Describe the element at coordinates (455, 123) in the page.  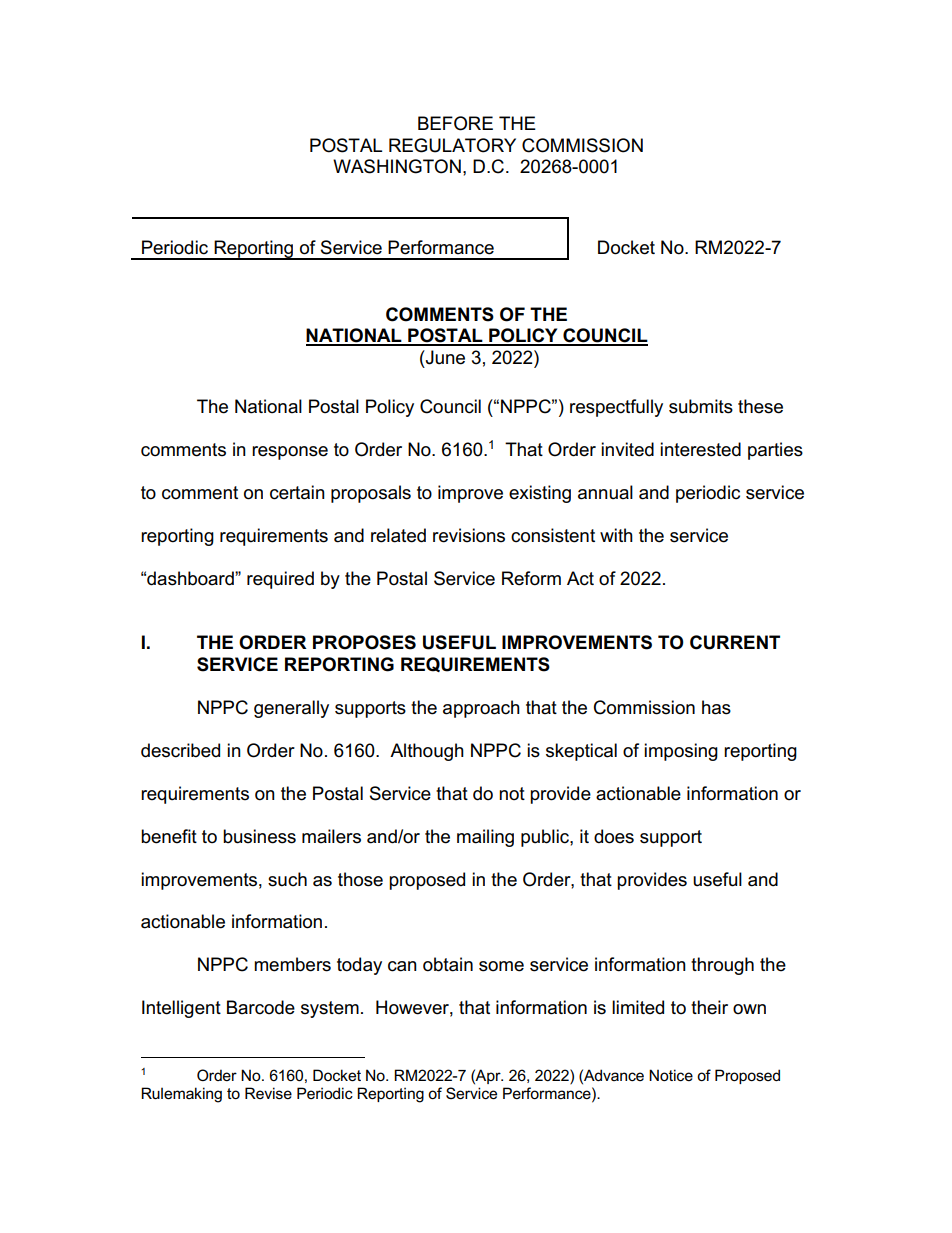
I see `BEFORE` at that location.
